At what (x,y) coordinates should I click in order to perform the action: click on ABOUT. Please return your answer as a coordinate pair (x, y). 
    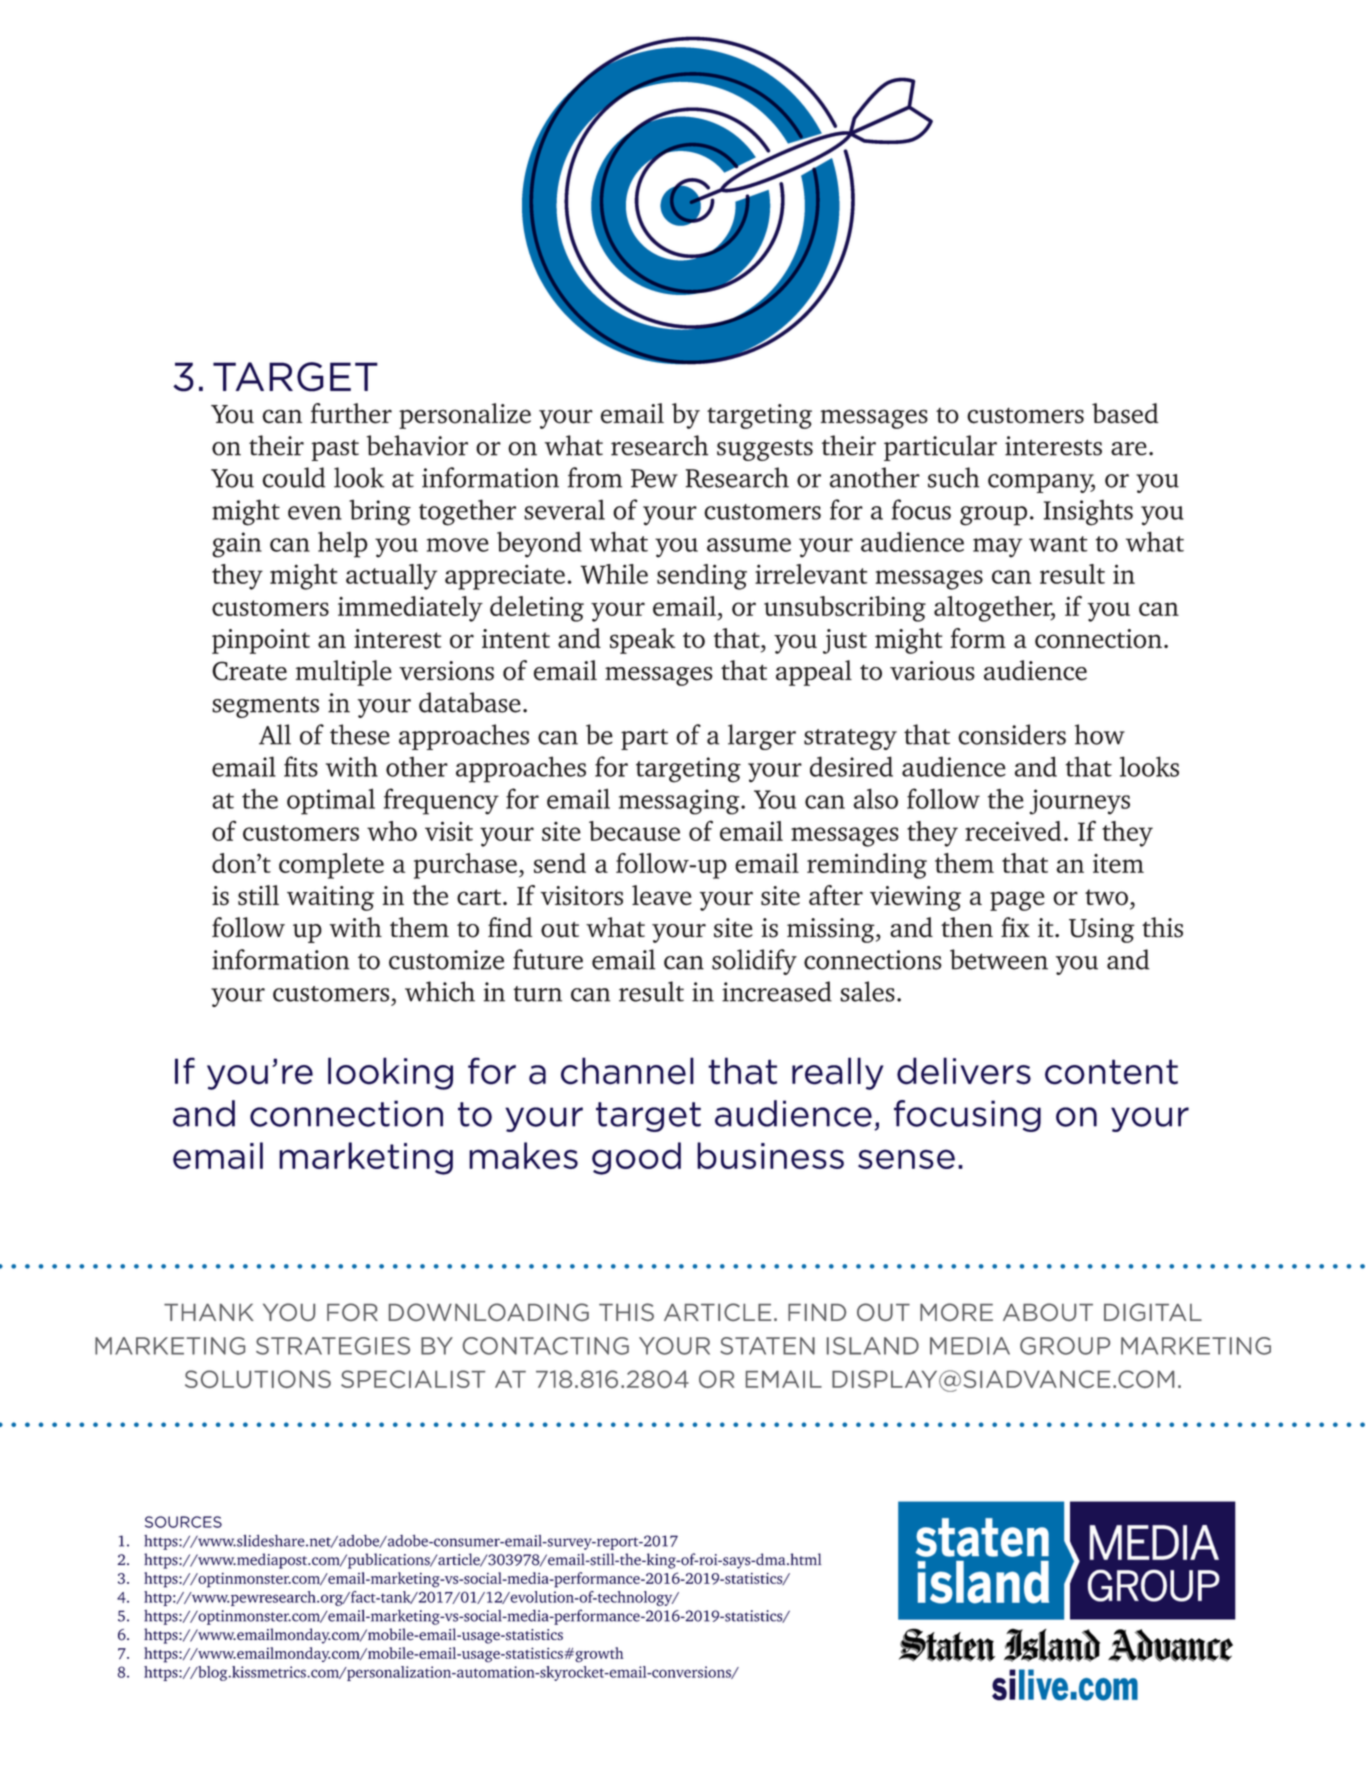
    Looking at the image, I should click on (1048, 1312).
